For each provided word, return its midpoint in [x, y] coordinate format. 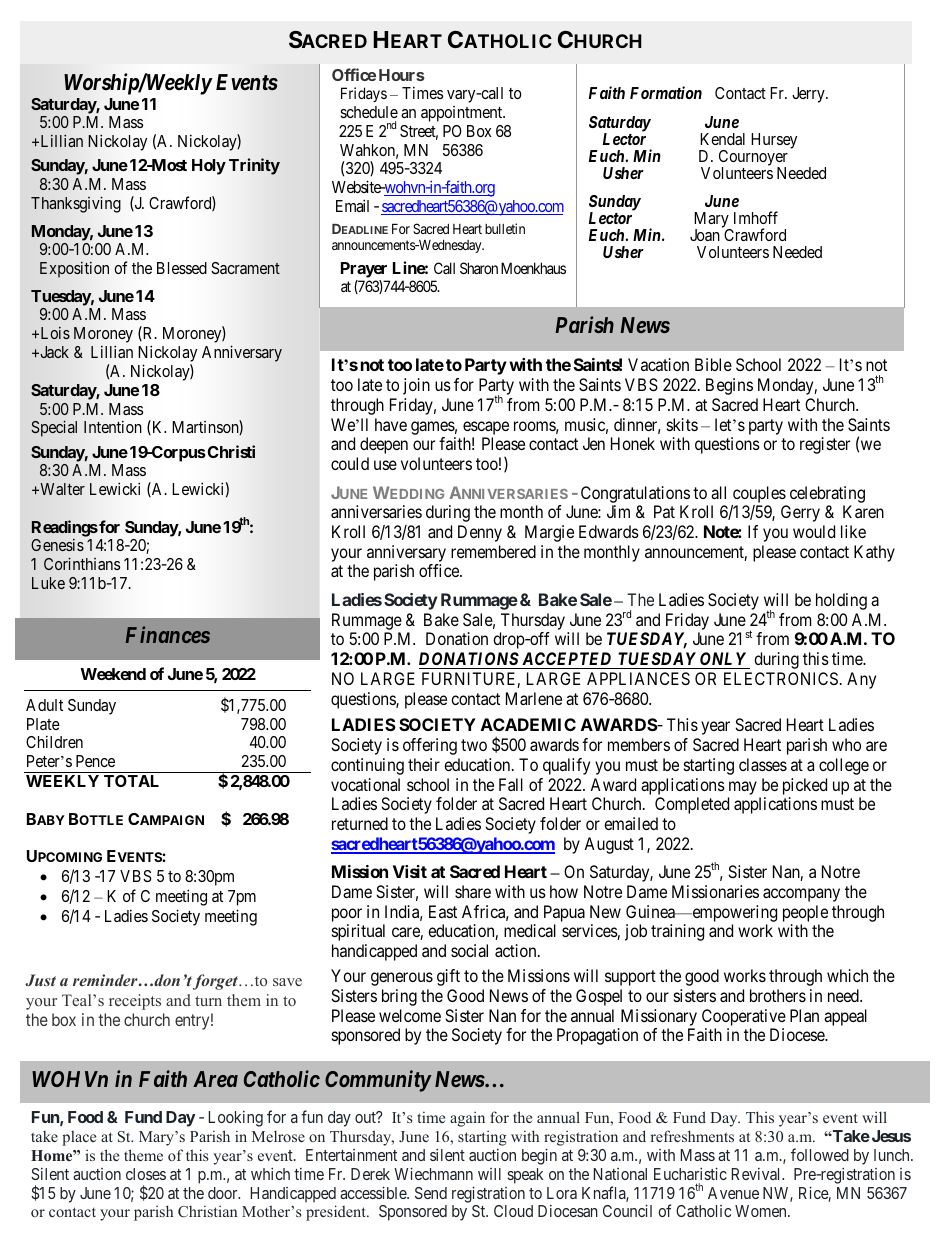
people [805, 913]
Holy [209, 167]
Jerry [809, 95]
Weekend [113, 674]
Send [431, 1193]
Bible [713, 364]
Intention [113, 427]
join [416, 386]
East [443, 911]
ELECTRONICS [781, 678]
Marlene [534, 698]
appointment [463, 114]
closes [146, 1174]
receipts [135, 1002]
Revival [758, 1174]
